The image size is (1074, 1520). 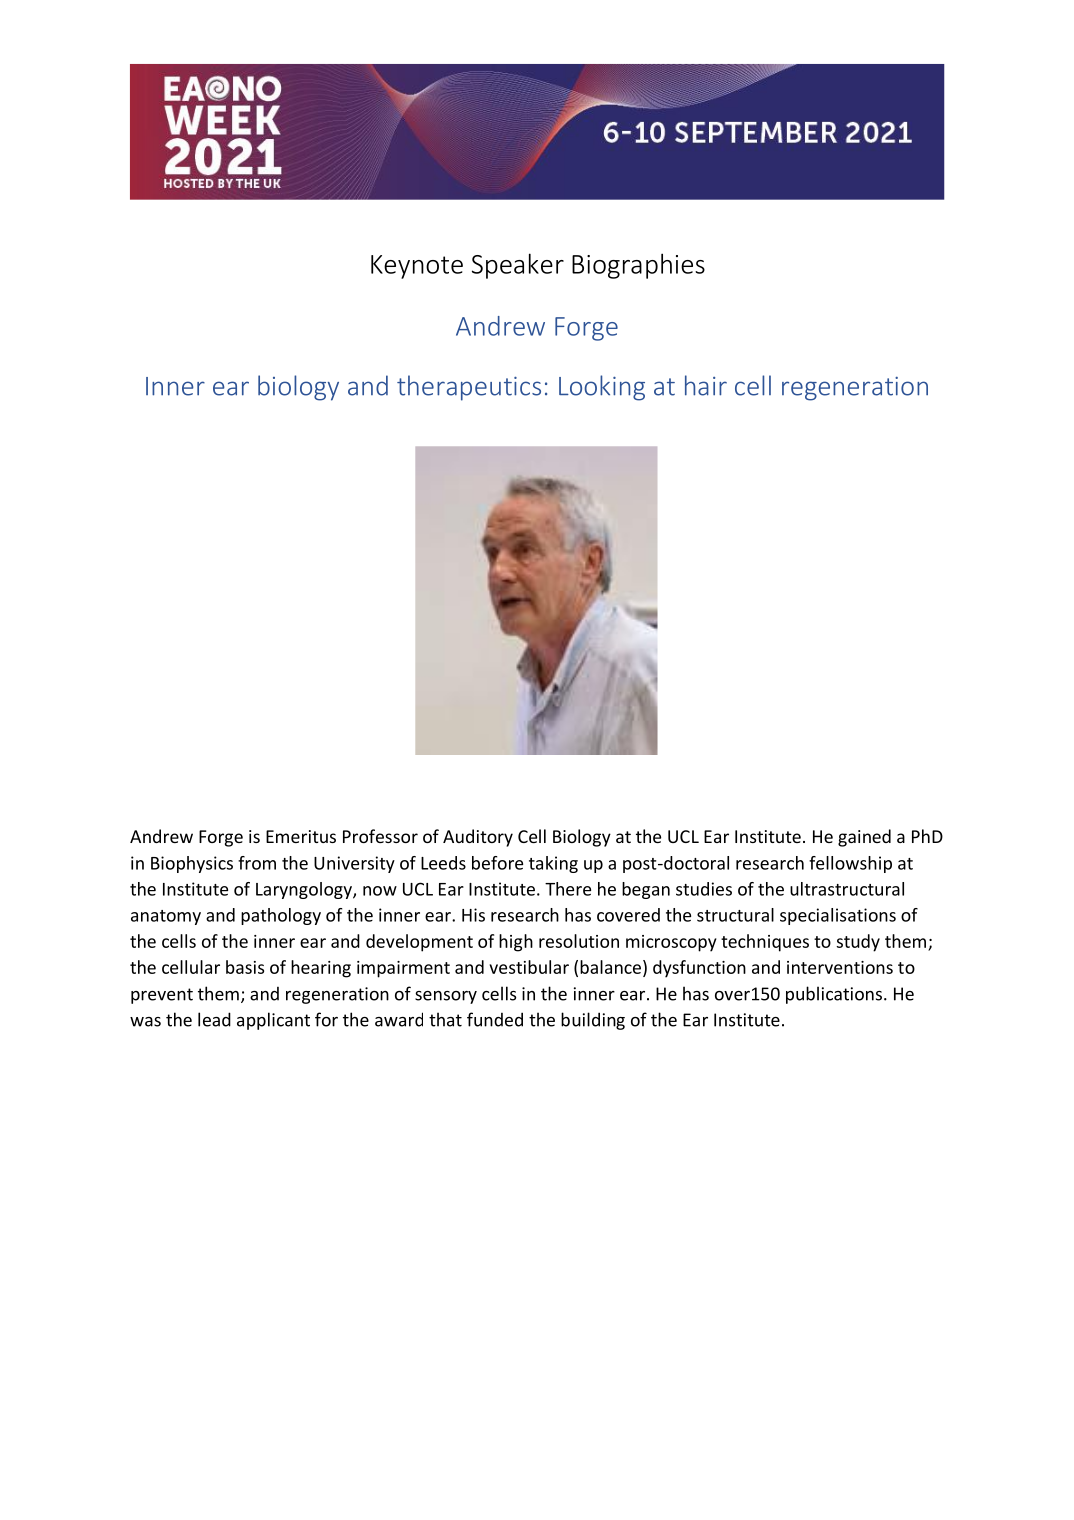 I want to click on lead, so click(x=214, y=1019).
